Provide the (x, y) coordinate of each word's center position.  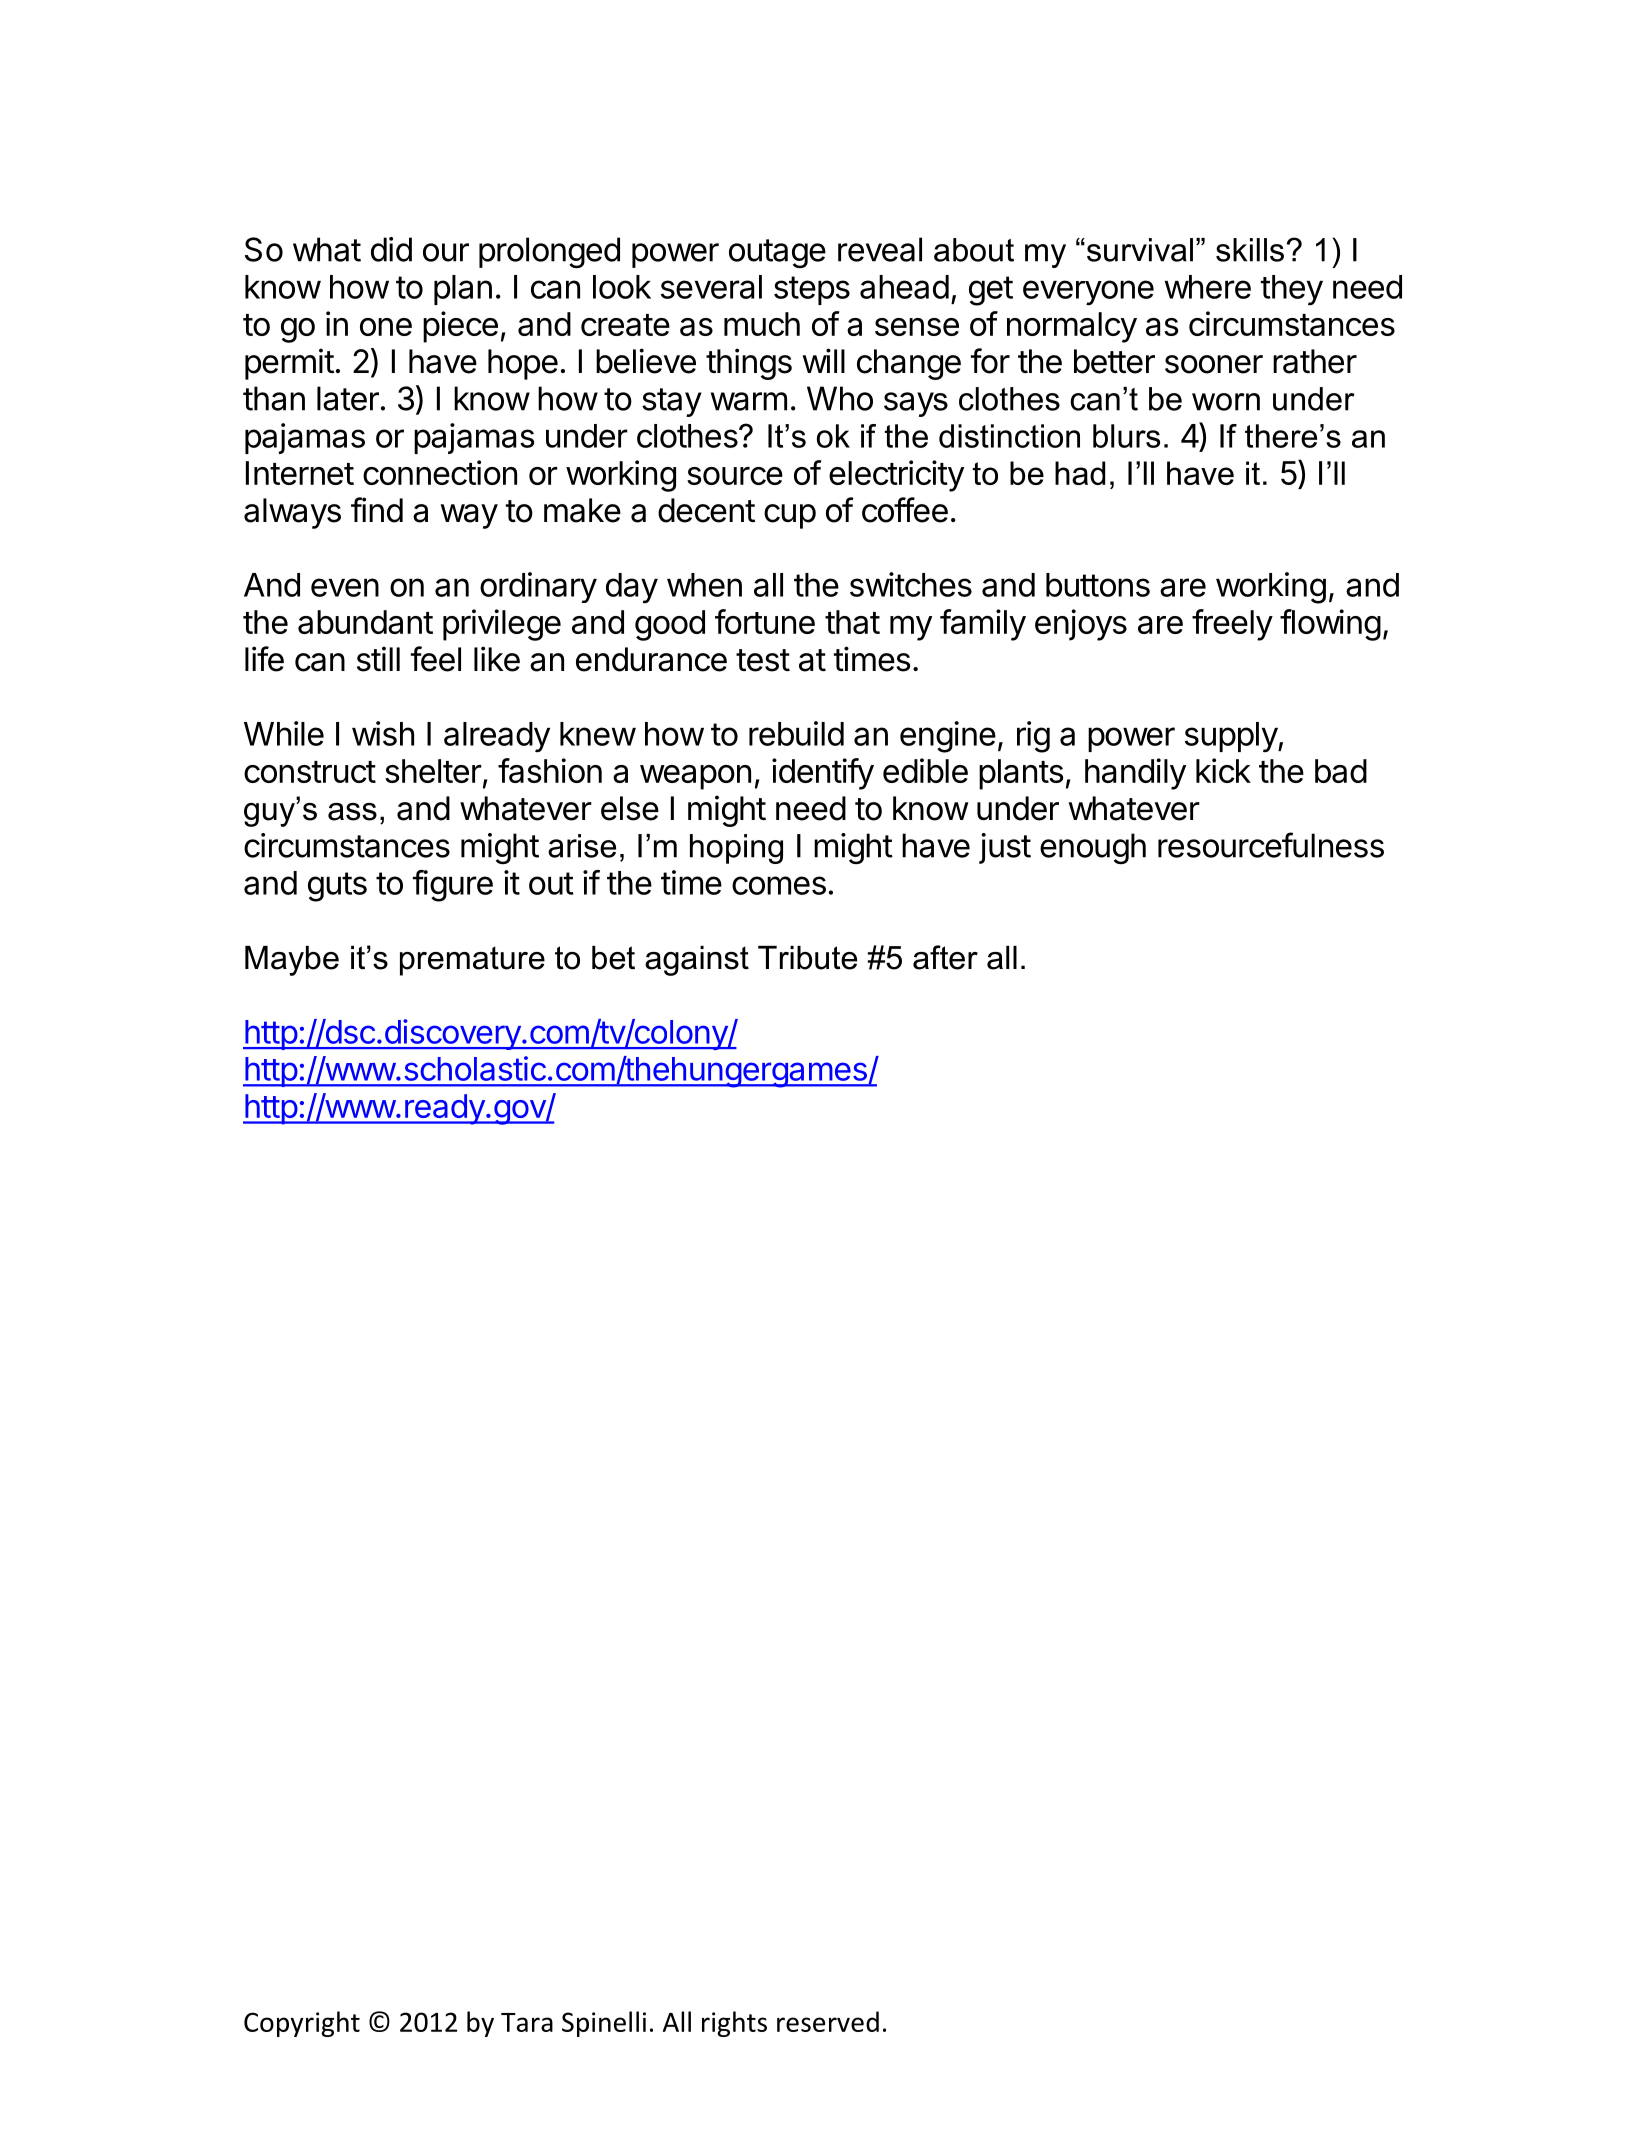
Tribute (807, 958)
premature (472, 961)
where (1208, 287)
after (945, 957)
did (391, 249)
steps (812, 290)
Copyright (302, 2024)
